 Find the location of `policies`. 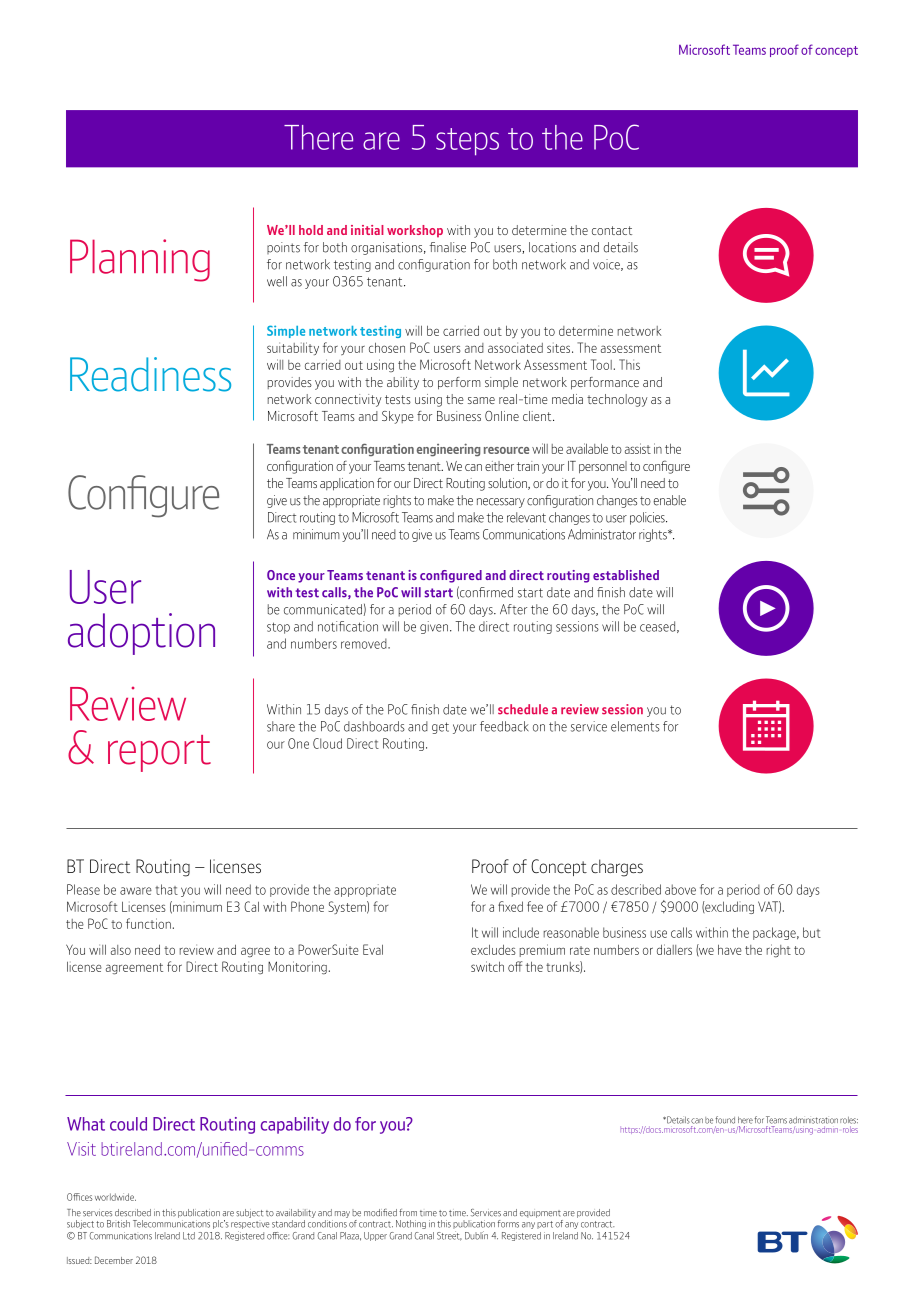

policies is located at coordinates (648, 518).
